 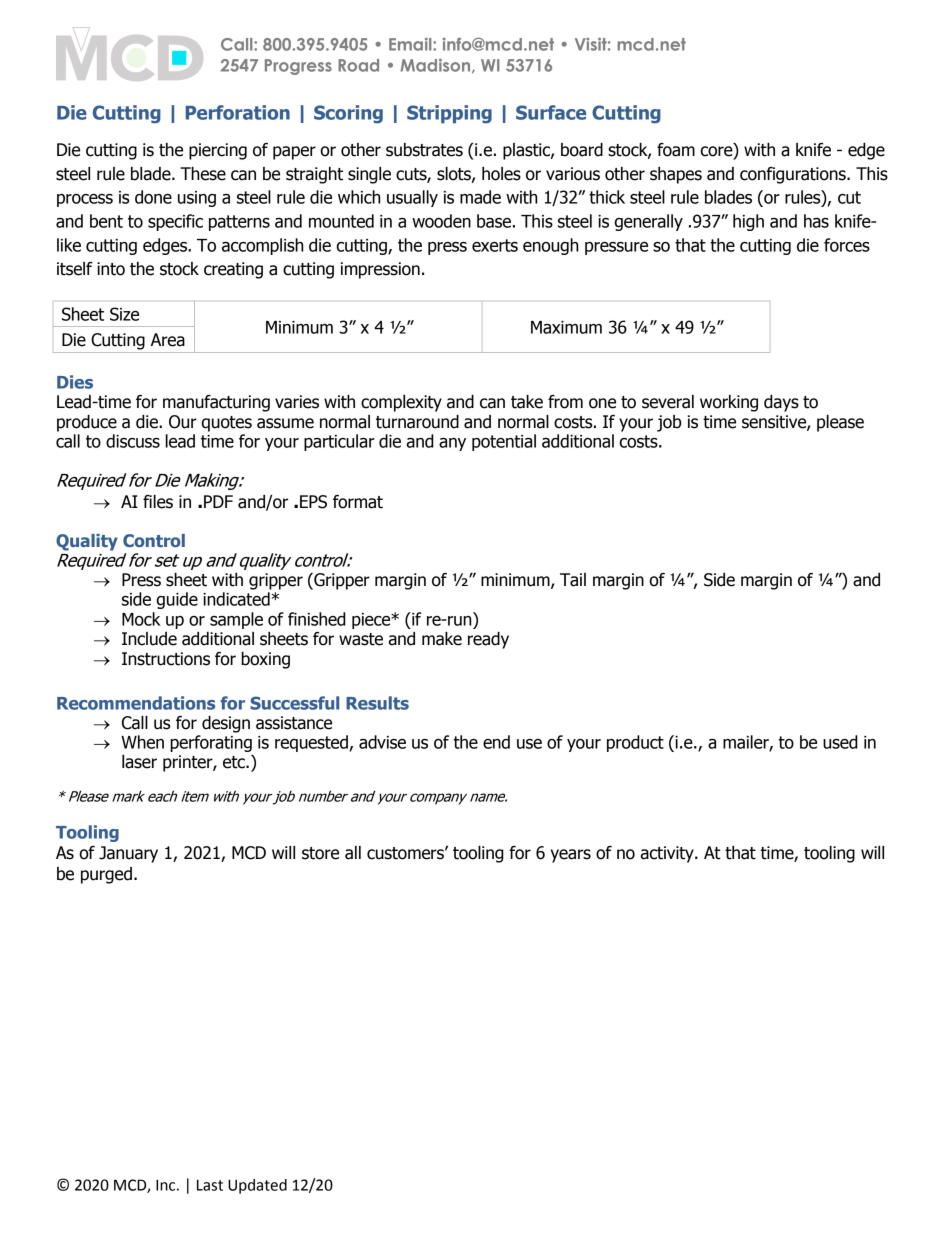 I want to click on Updated, so click(x=257, y=1186).
